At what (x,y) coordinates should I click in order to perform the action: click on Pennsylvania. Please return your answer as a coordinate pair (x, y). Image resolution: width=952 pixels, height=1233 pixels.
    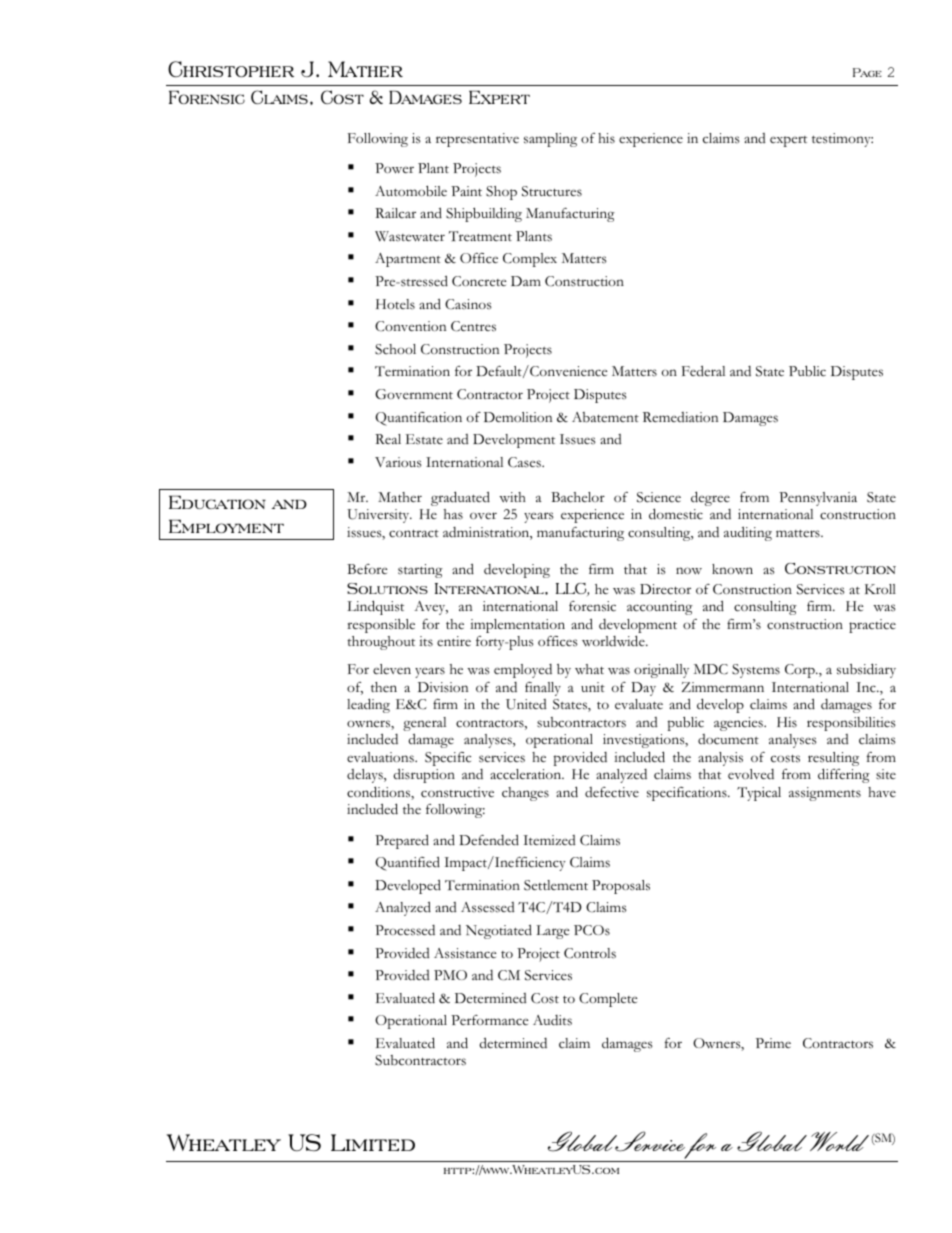
    Looking at the image, I should click on (818, 499).
